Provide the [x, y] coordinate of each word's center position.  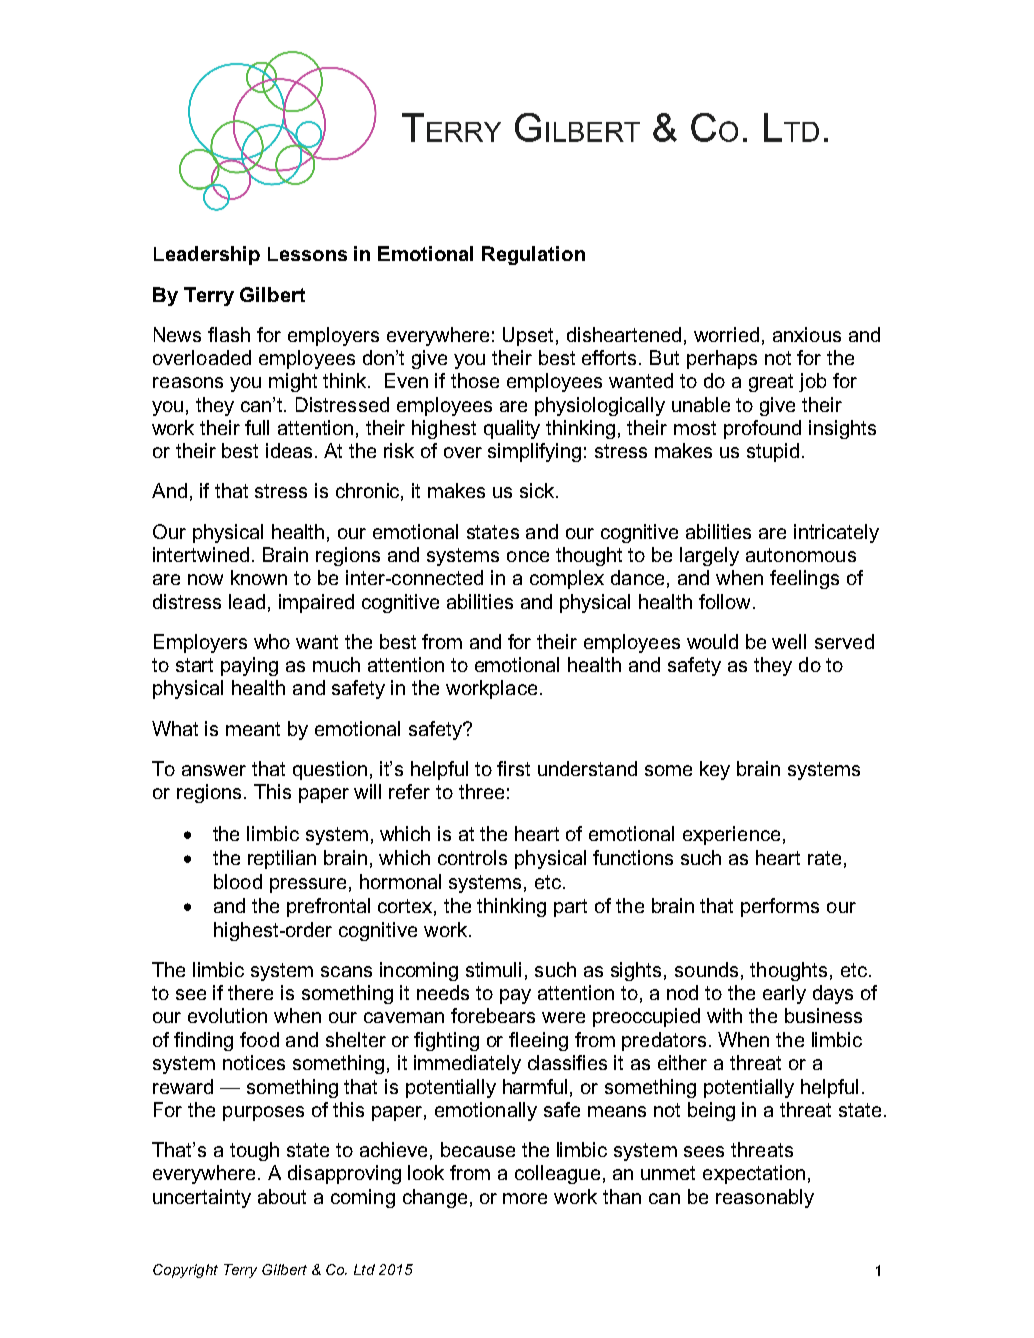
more [525, 1198]
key [715, 770]
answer [214, 770]
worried [726, 334]
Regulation [533, 255]
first [513, 768]
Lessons [307, 254]
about [282, 1196]
